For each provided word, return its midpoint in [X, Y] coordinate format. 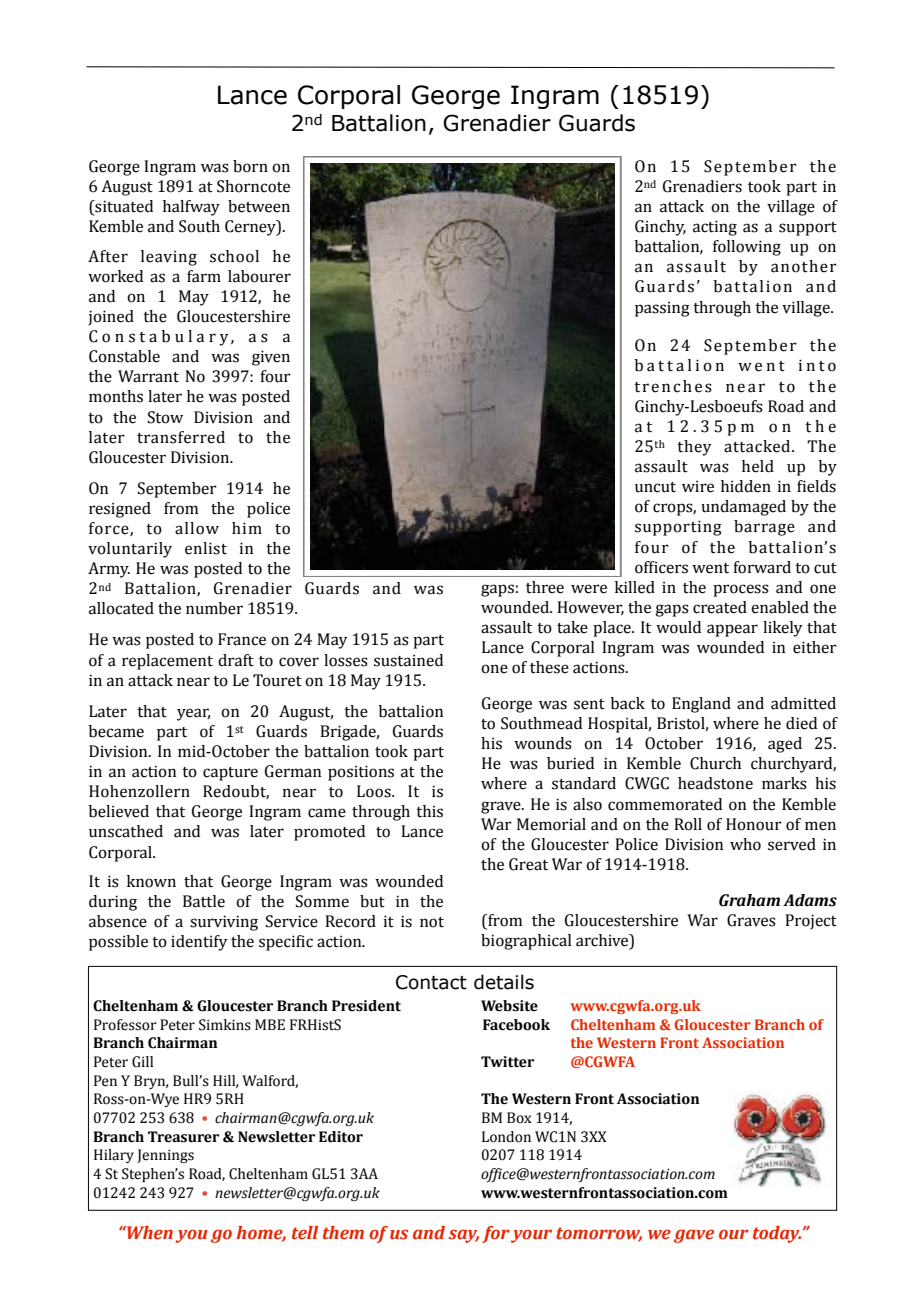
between [259, 206]
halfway [191, 208]
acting [715, 228]
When [149, 1233]
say [463, 1236]
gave [694, 1236]
